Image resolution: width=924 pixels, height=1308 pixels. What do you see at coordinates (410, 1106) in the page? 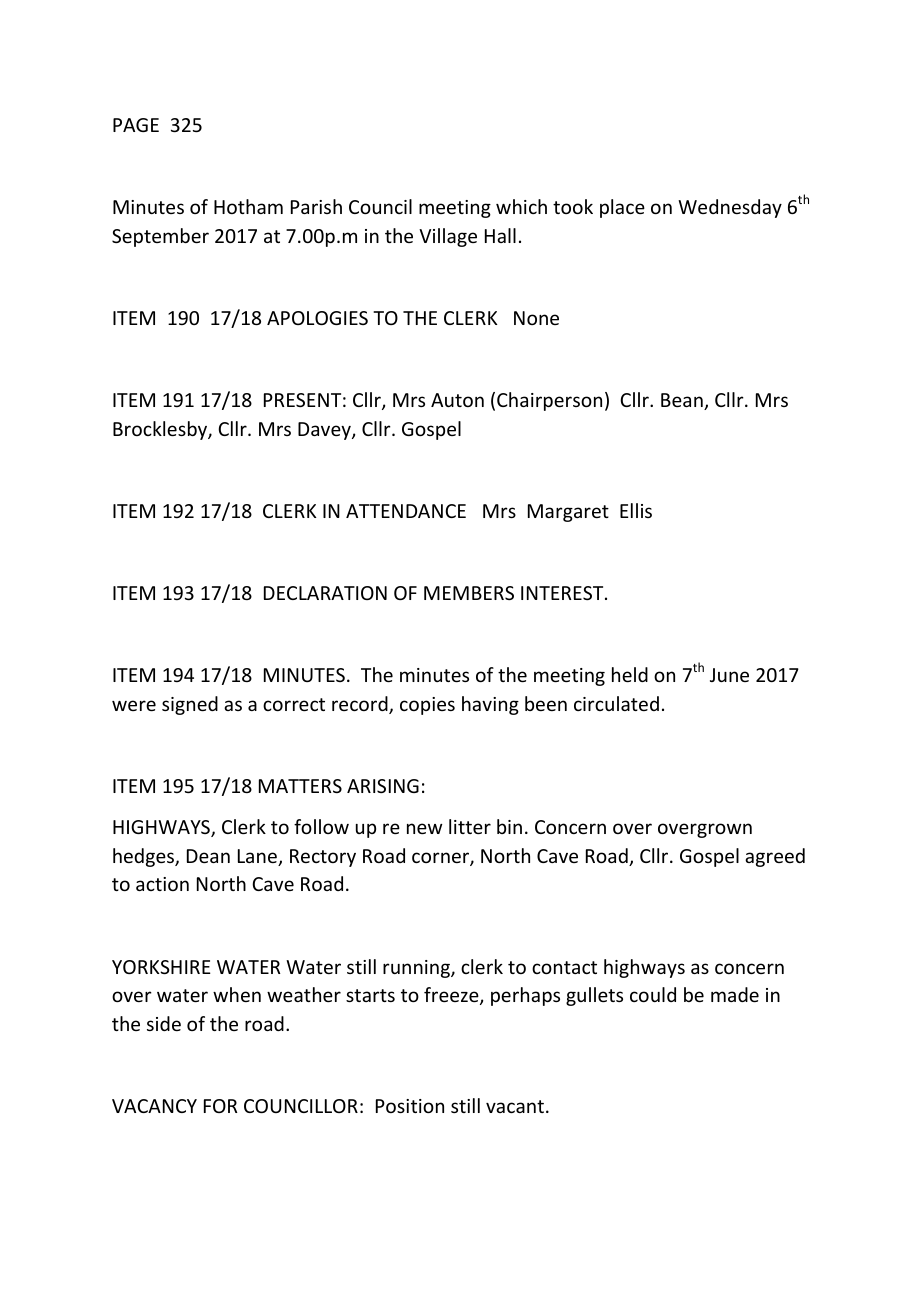
I see `Position` at bounding box center [410, 1106].
